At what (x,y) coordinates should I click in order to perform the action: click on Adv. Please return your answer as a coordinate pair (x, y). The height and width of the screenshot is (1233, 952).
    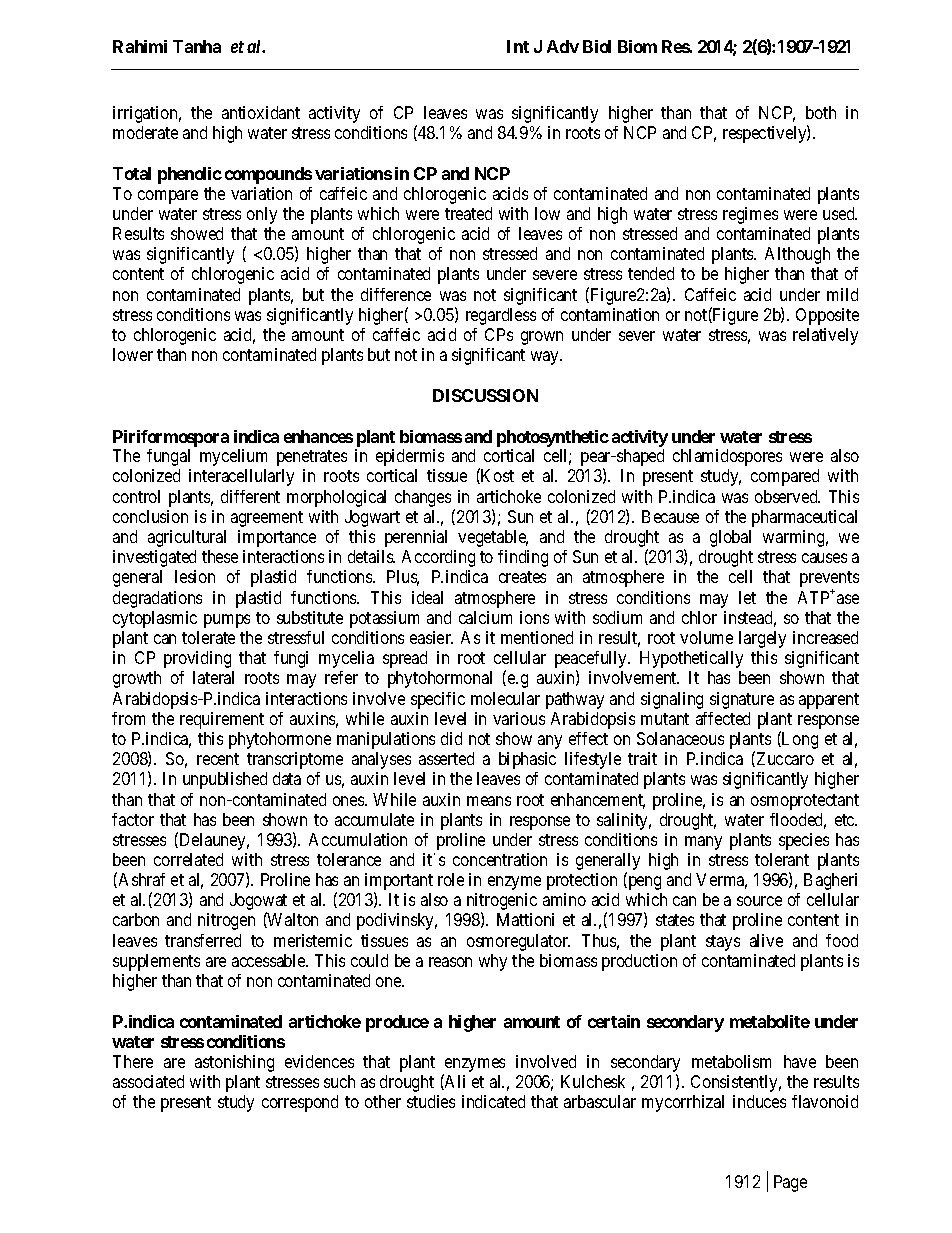
    Looking at the image, I should click on (563, 46).
